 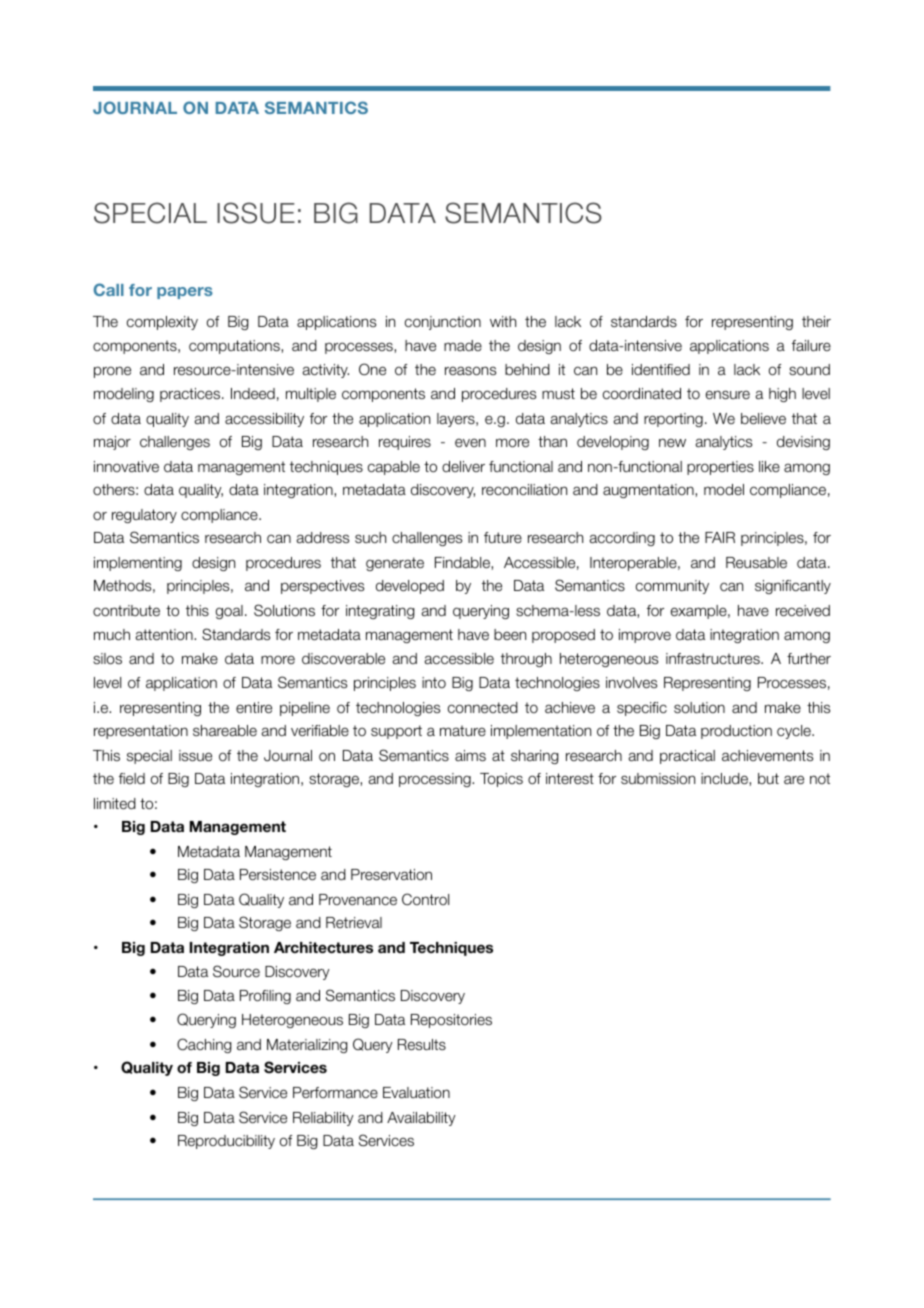 I want to click on innovative, so click(x=126, y=466).
